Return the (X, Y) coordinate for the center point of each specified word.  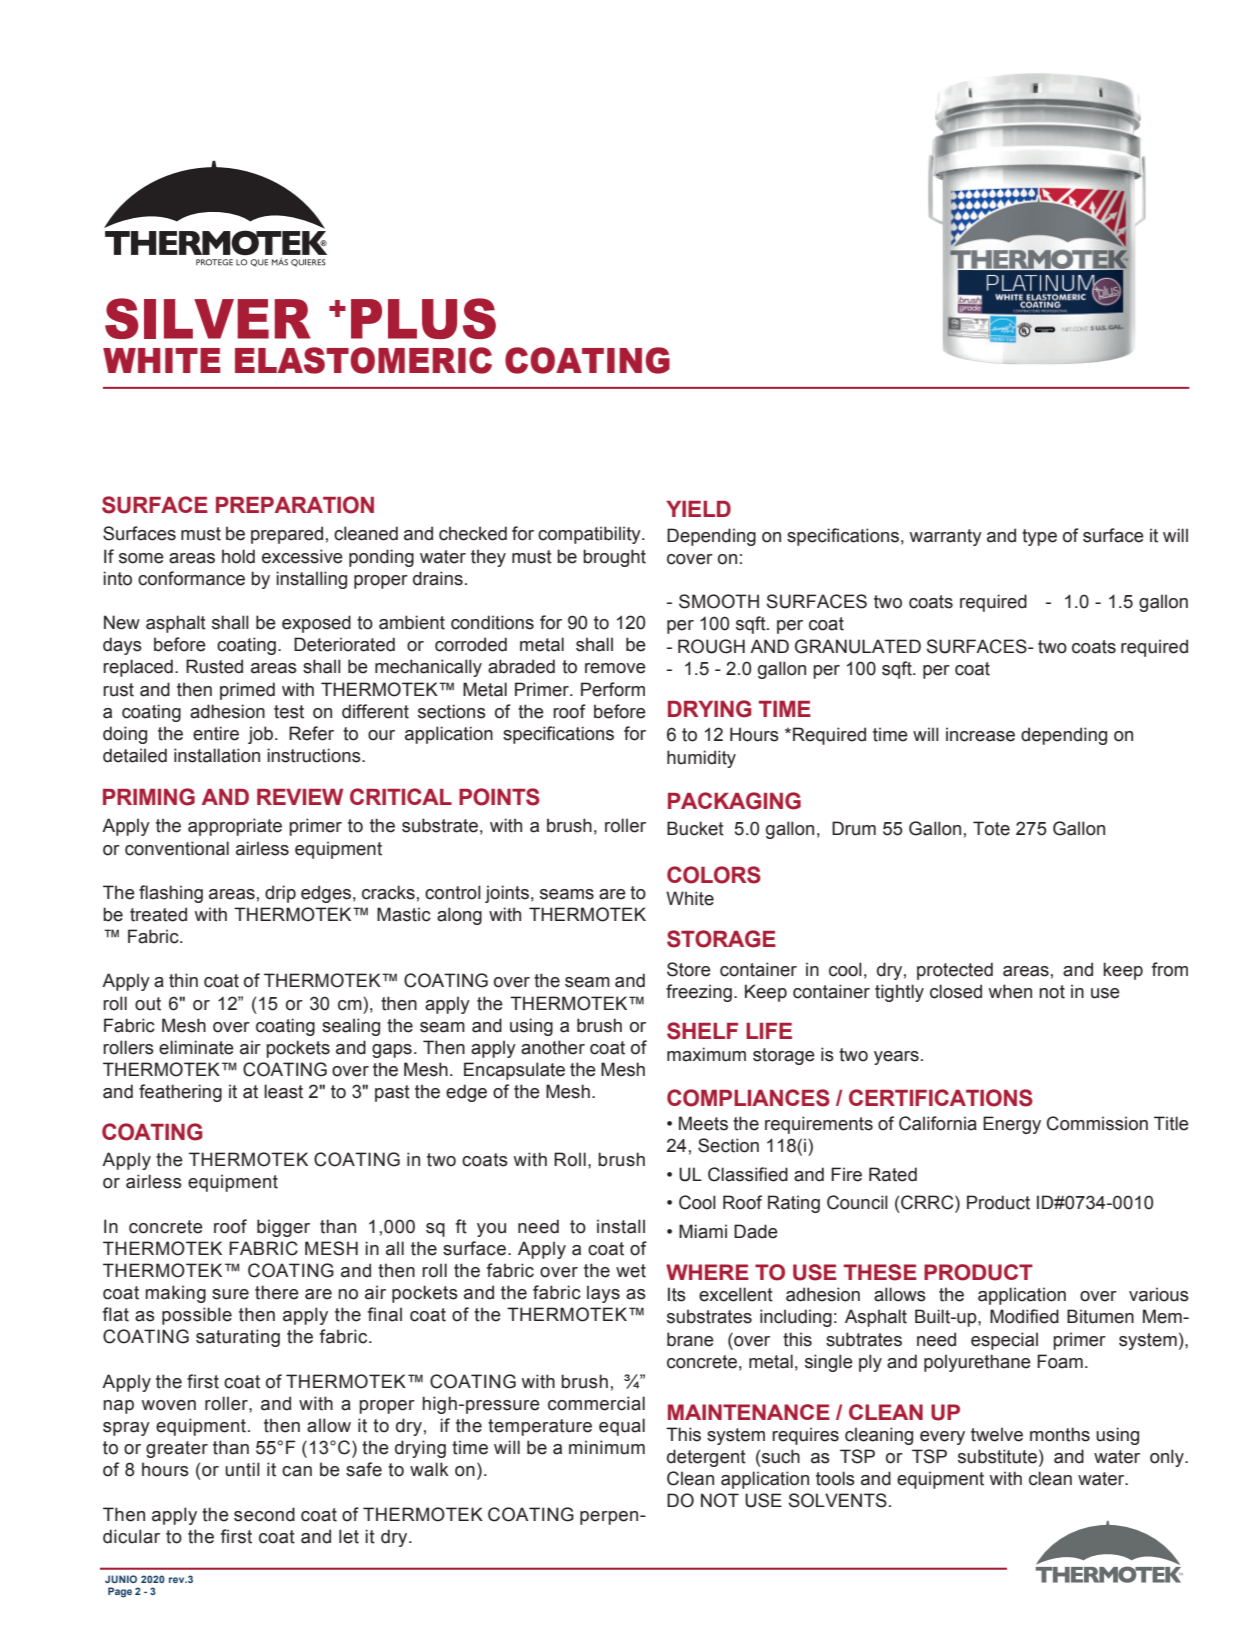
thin (183, 980)
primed (247, 691)
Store (689, 969)
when (1010, 991)
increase (980, 734)
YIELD (698, 509)
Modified (1024, 1316)
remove (615, 668)
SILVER (208, 318)
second (264, 1514)
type (1039, 537)
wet (631, 1271)
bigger (283, 1228)
